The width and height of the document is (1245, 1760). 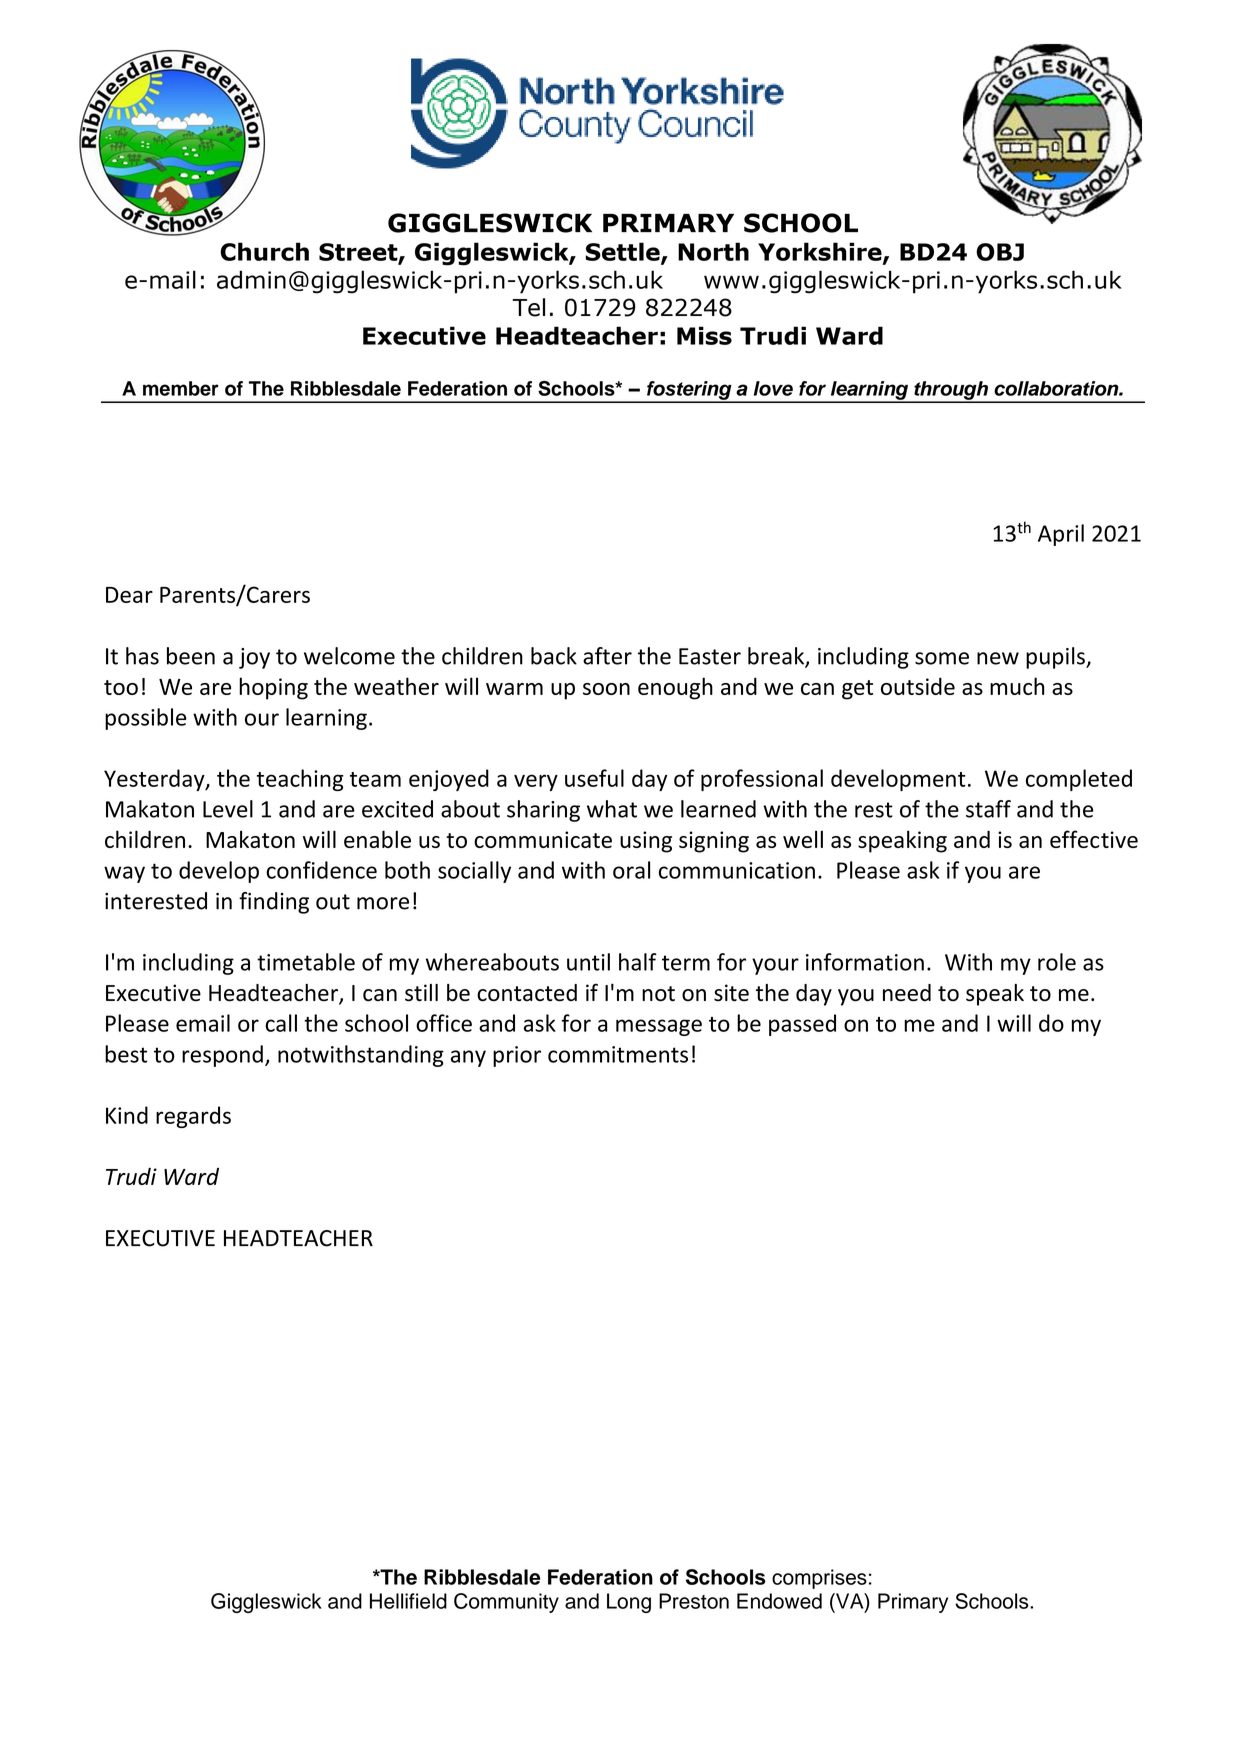 I want to click on until, so click(x=588, y=962).
